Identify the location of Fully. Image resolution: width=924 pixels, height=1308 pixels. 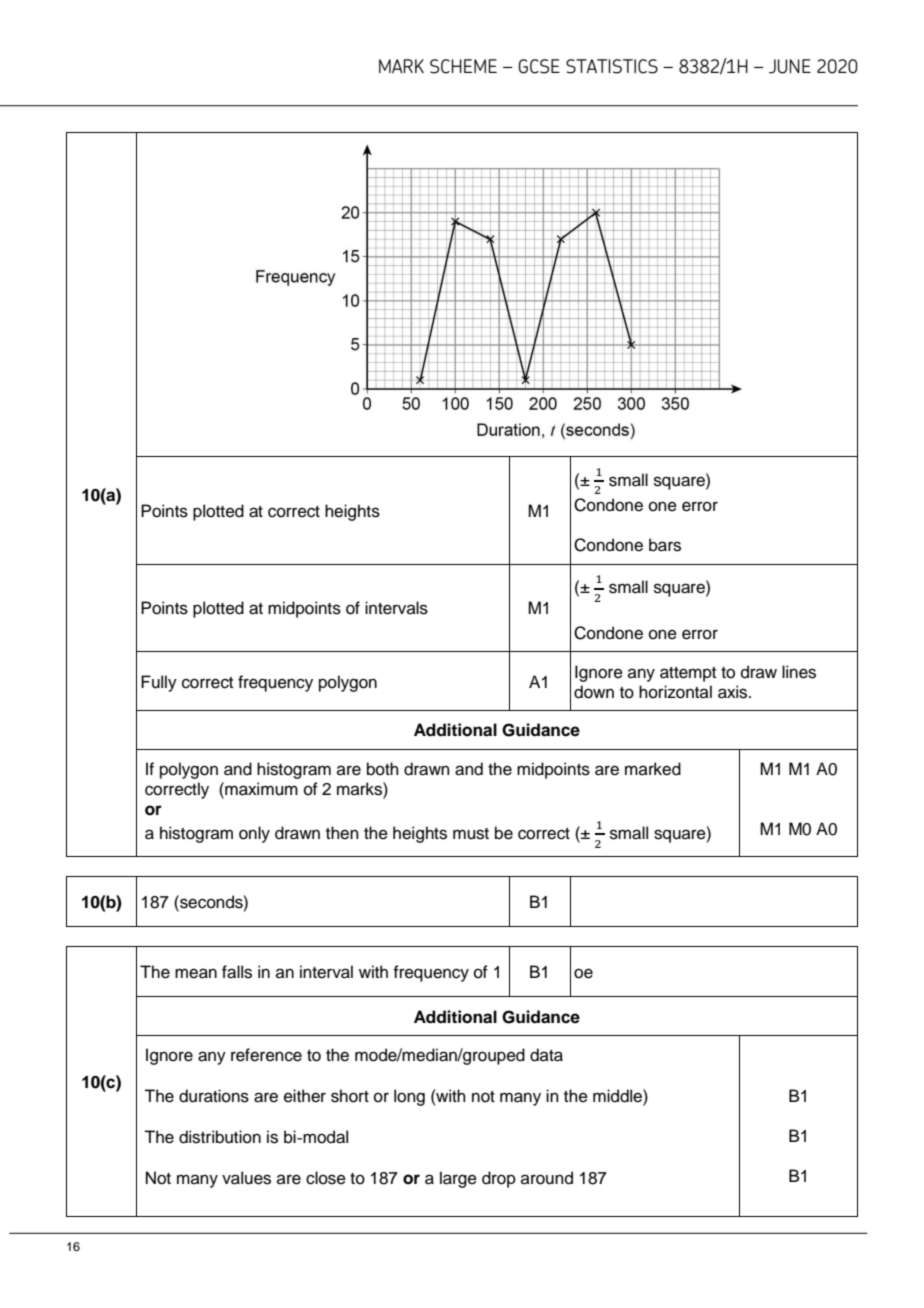
(159, 683).
